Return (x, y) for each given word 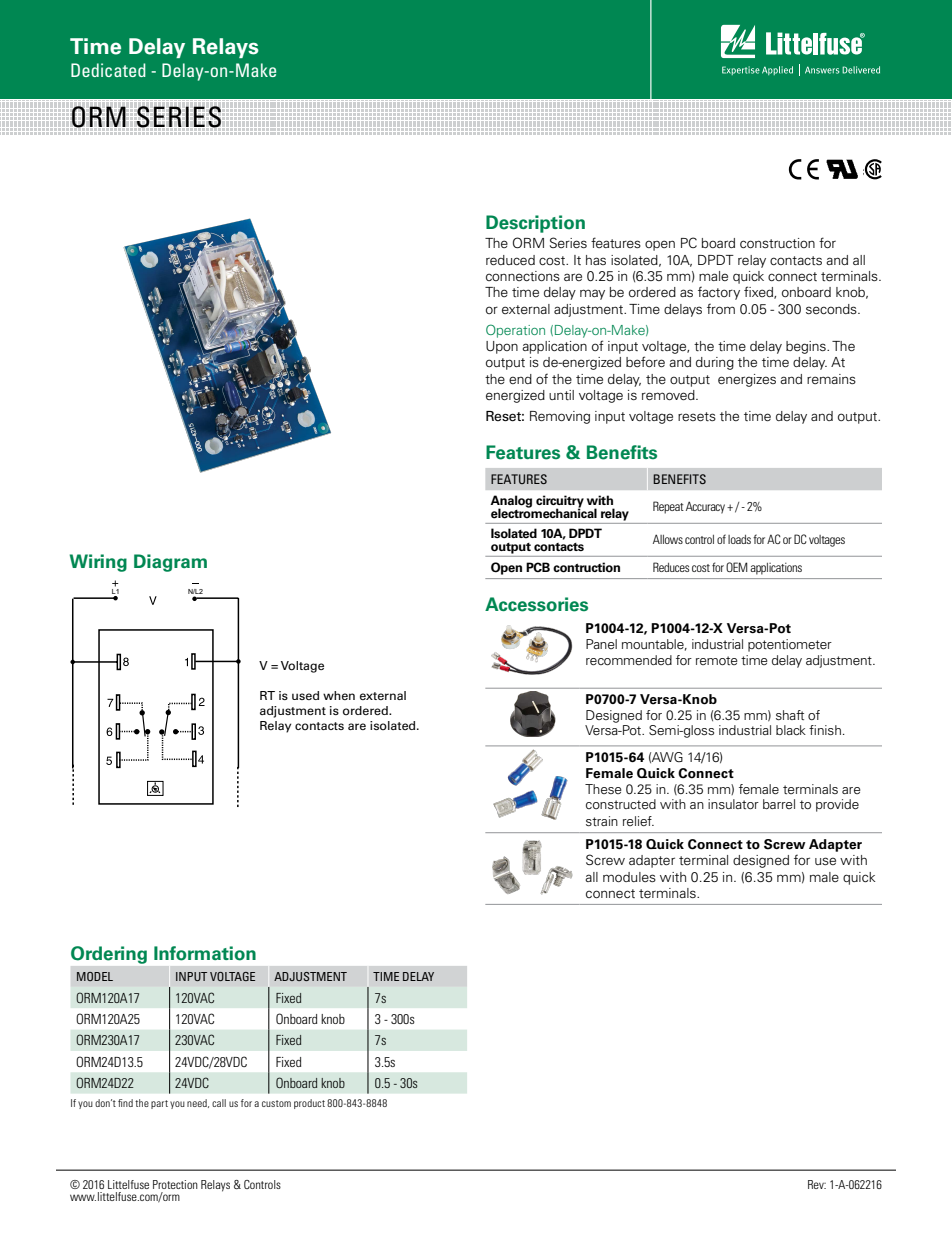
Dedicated (108, 70)
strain (602, 821)
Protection (175, 1184)
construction (777, 243)
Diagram (170, 563)
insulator (733, 804)
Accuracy (707, 507)
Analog (511, 502)
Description (535, 224)
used (305, 695)
